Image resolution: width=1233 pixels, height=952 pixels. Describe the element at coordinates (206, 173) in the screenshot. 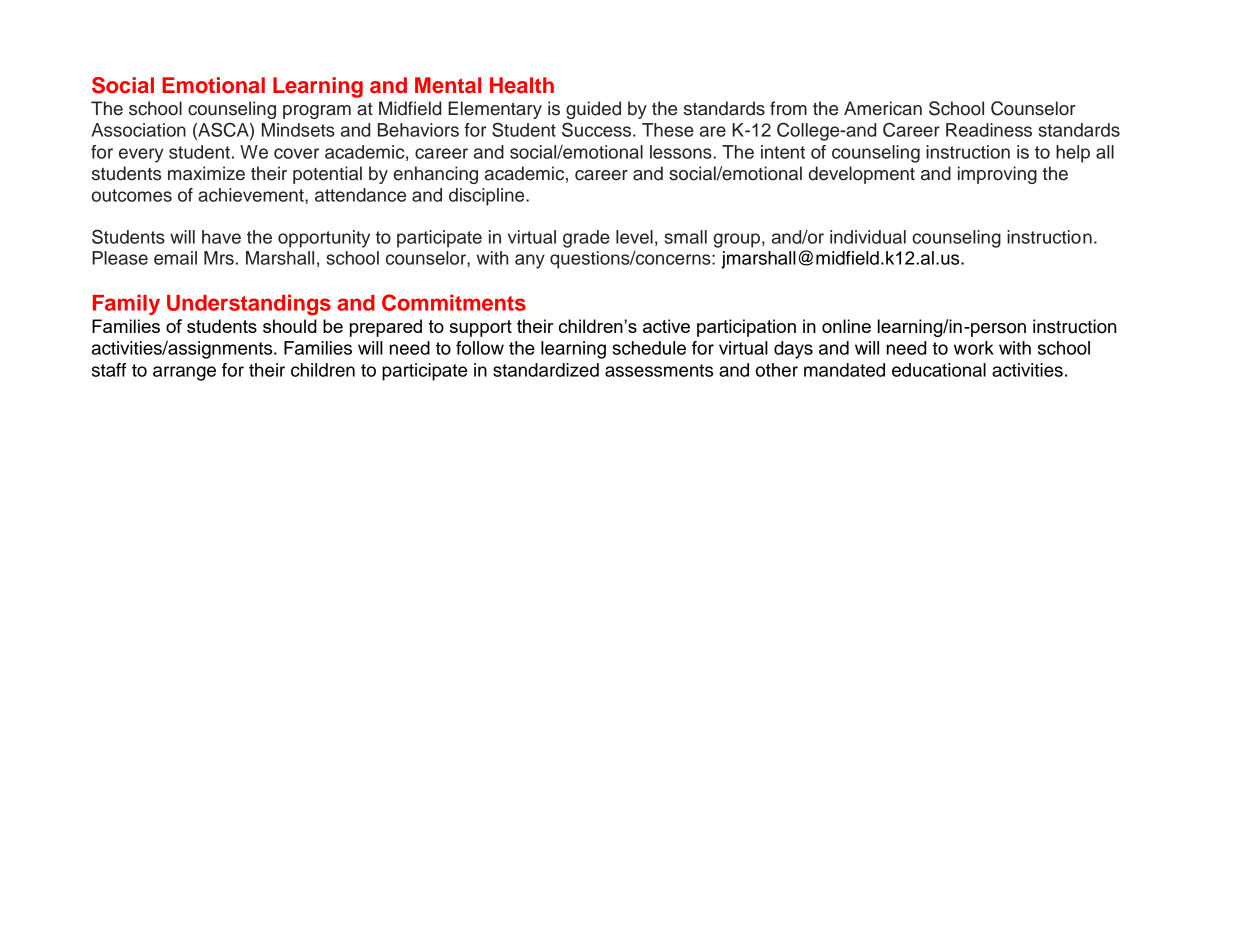

I see `maximize` at that location.
